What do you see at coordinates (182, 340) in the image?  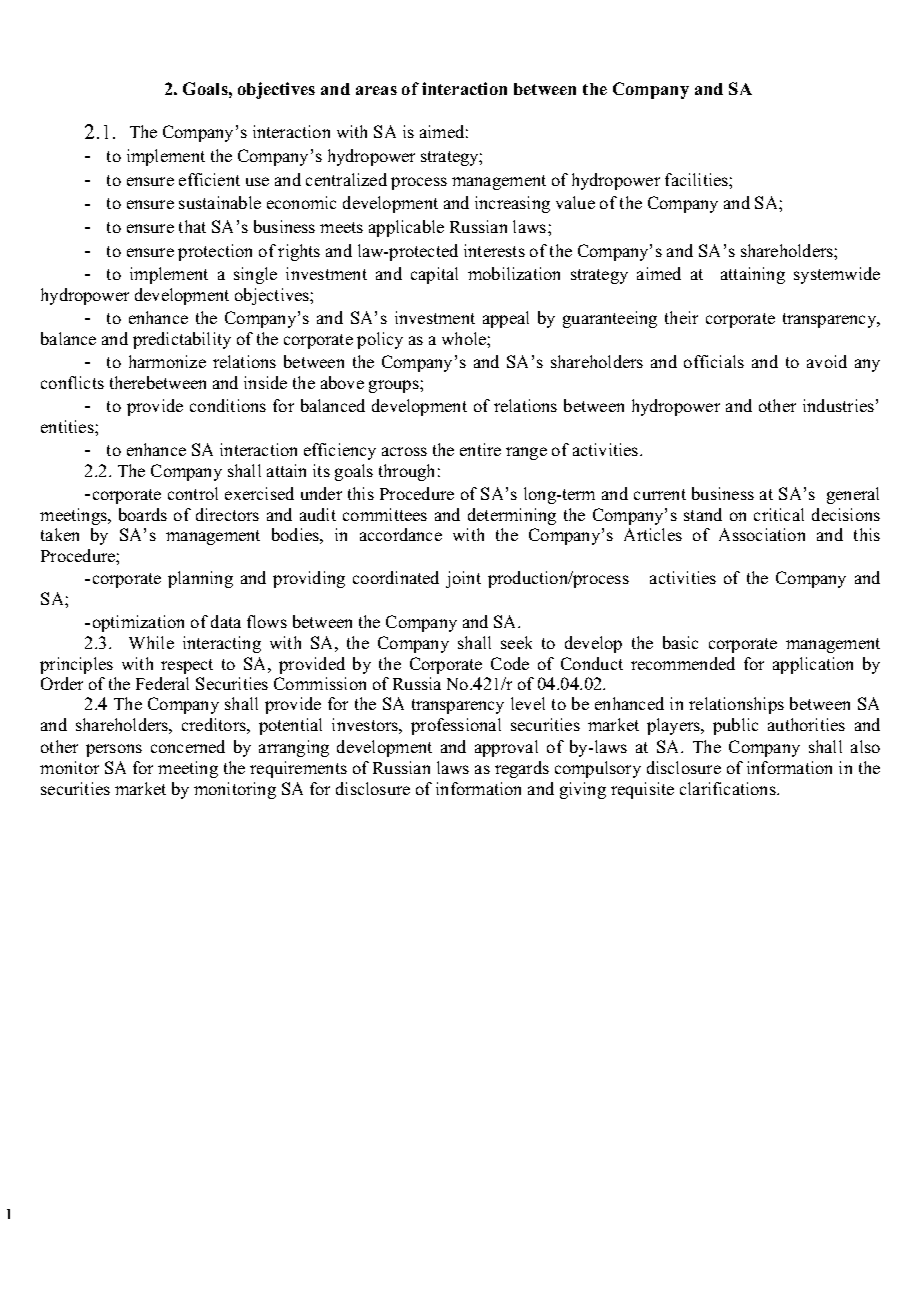 I see `predictability` at bounding box center [182, 340].
